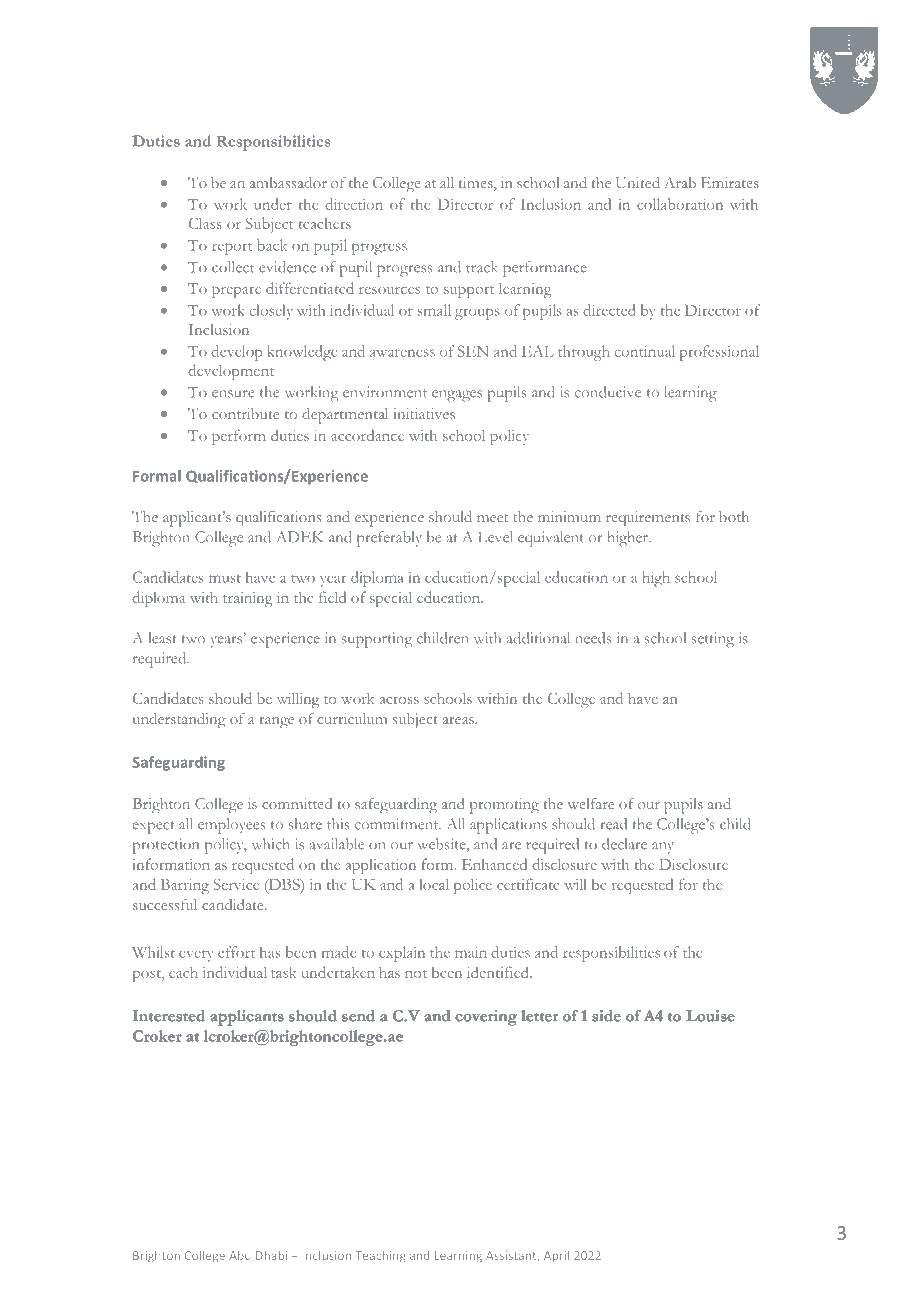 The image size is (924, 1308). I want to click on contribute, so click(245, 413).
